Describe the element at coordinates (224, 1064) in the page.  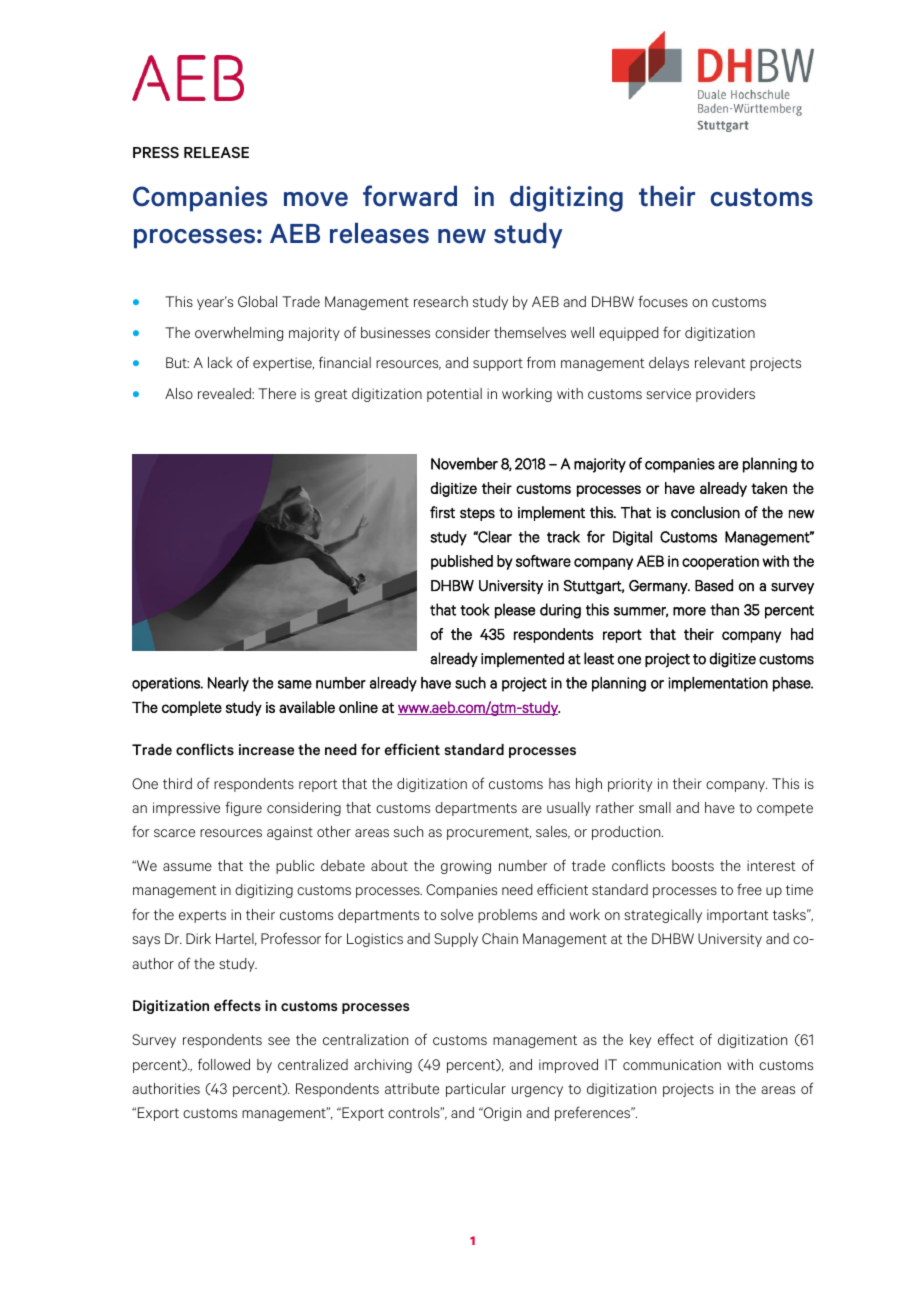
I see `followed` at that location.
